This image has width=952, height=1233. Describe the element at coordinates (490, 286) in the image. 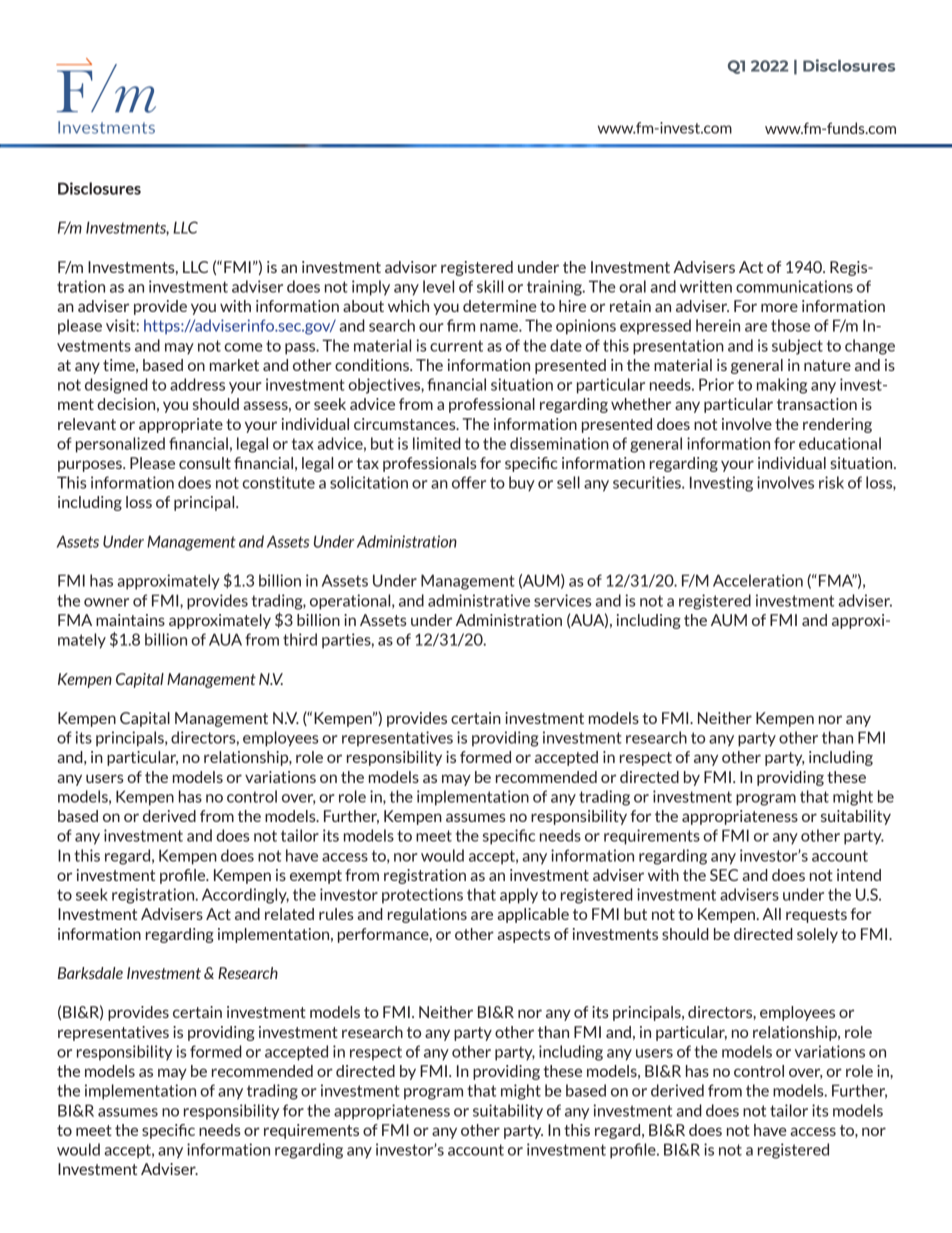

I see `skill` at that location.
